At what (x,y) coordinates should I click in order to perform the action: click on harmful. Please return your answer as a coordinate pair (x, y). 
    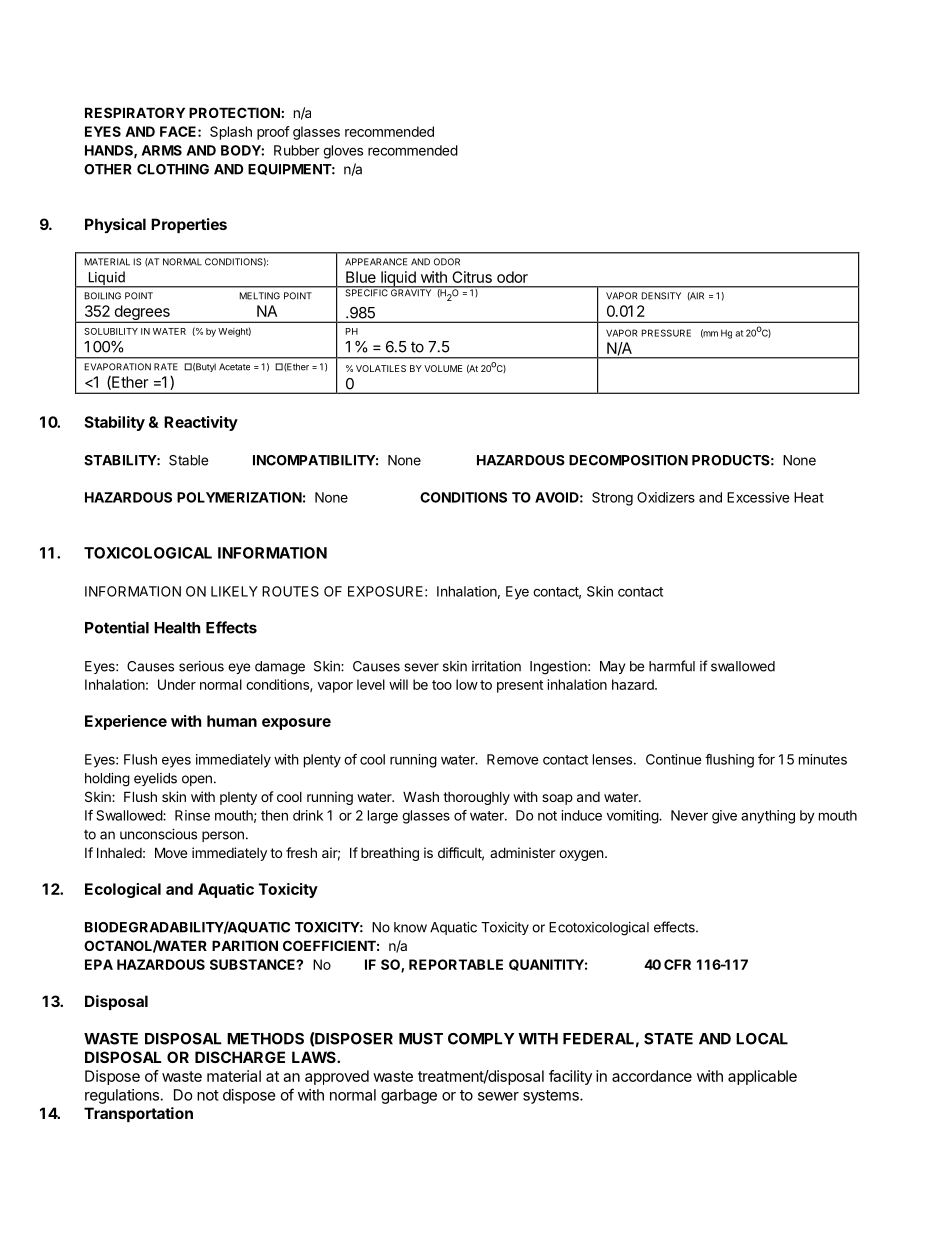
    Looking at the image, I should click on (672, 666).
